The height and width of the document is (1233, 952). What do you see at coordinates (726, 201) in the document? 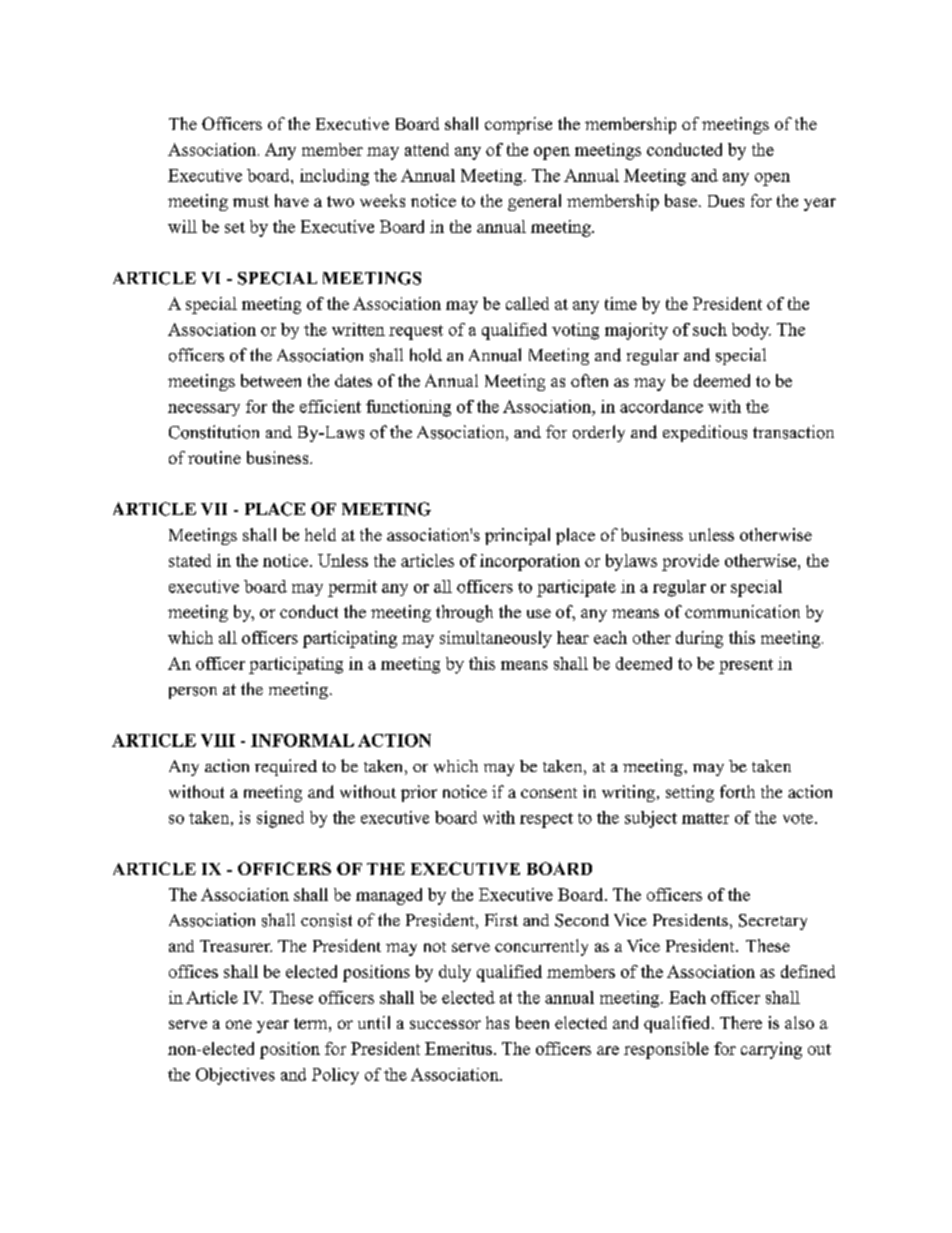
I see `Dues` at bounding box center [726, 201].
